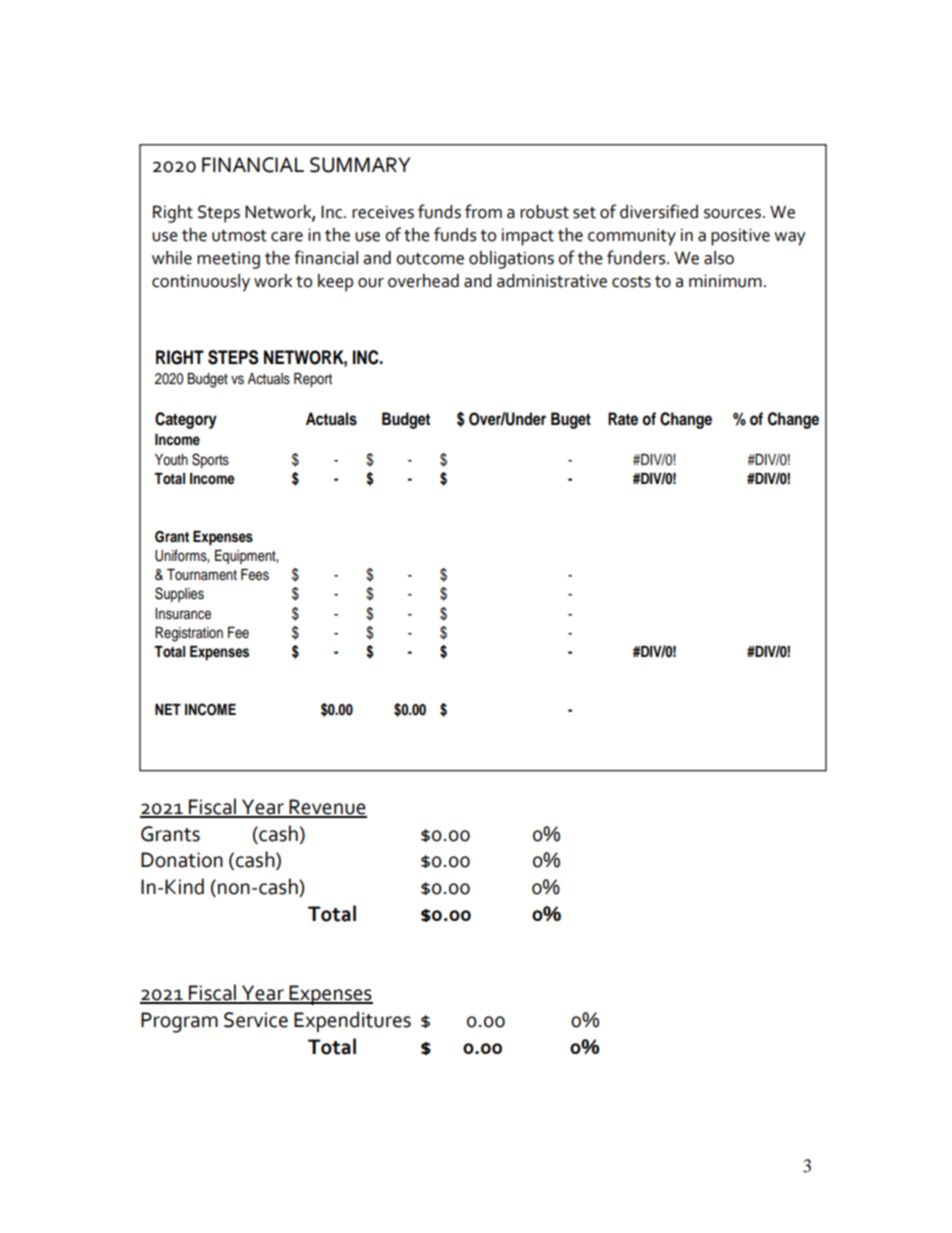  Describe the element at coordinates (623, 419) in the screenshot. I see `Rate` at that location.
